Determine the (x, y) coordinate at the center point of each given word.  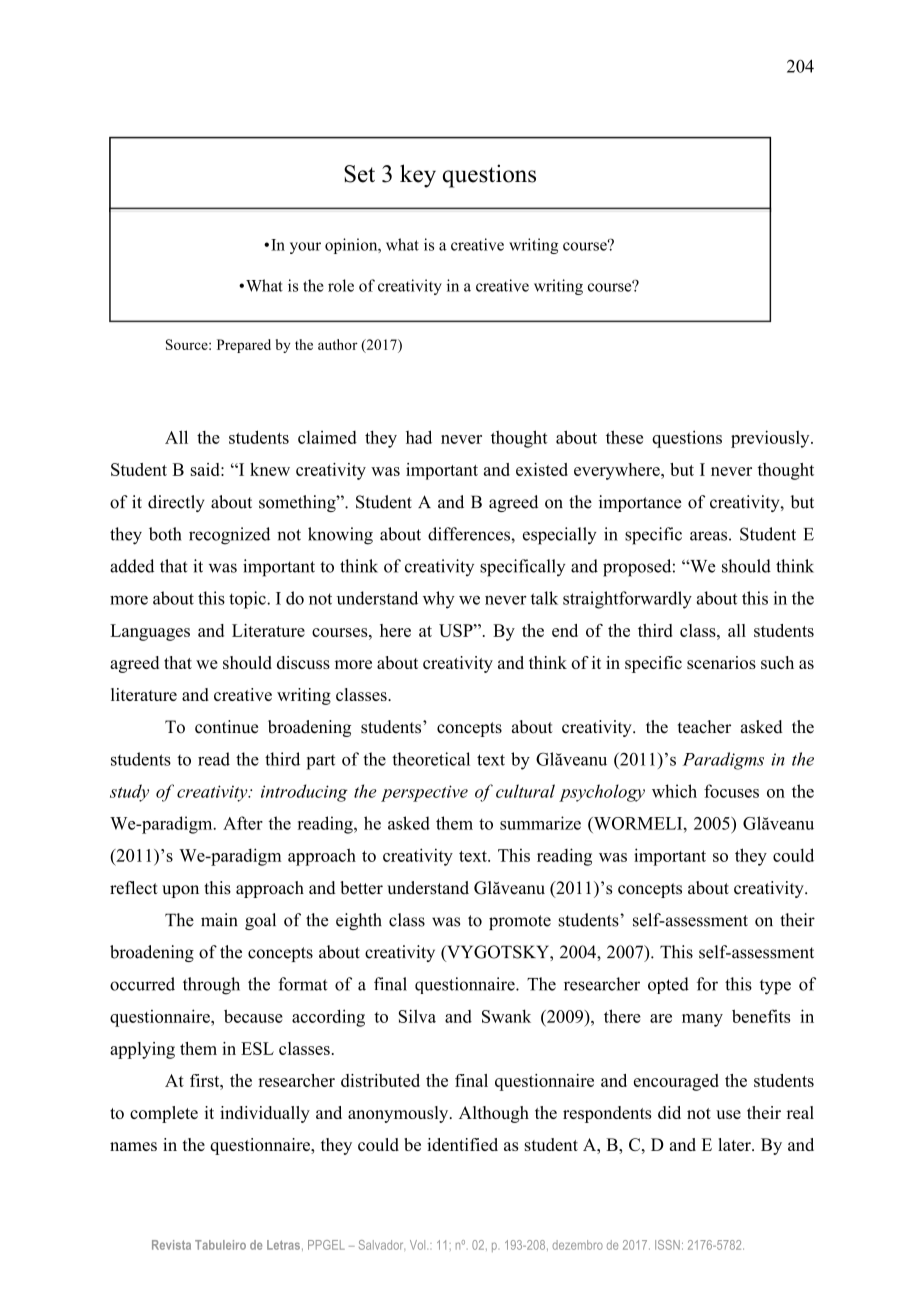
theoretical (431, 759)
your (305, 248)
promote (520, 922)
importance (640, 503)
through (211, 986)
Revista (171, 1245)
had (419, 437)
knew (270, 469)
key (418, 176)
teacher (704, 727)
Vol (419, 1245)
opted (668, 985)
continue (226, 727)
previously (771, 439)
